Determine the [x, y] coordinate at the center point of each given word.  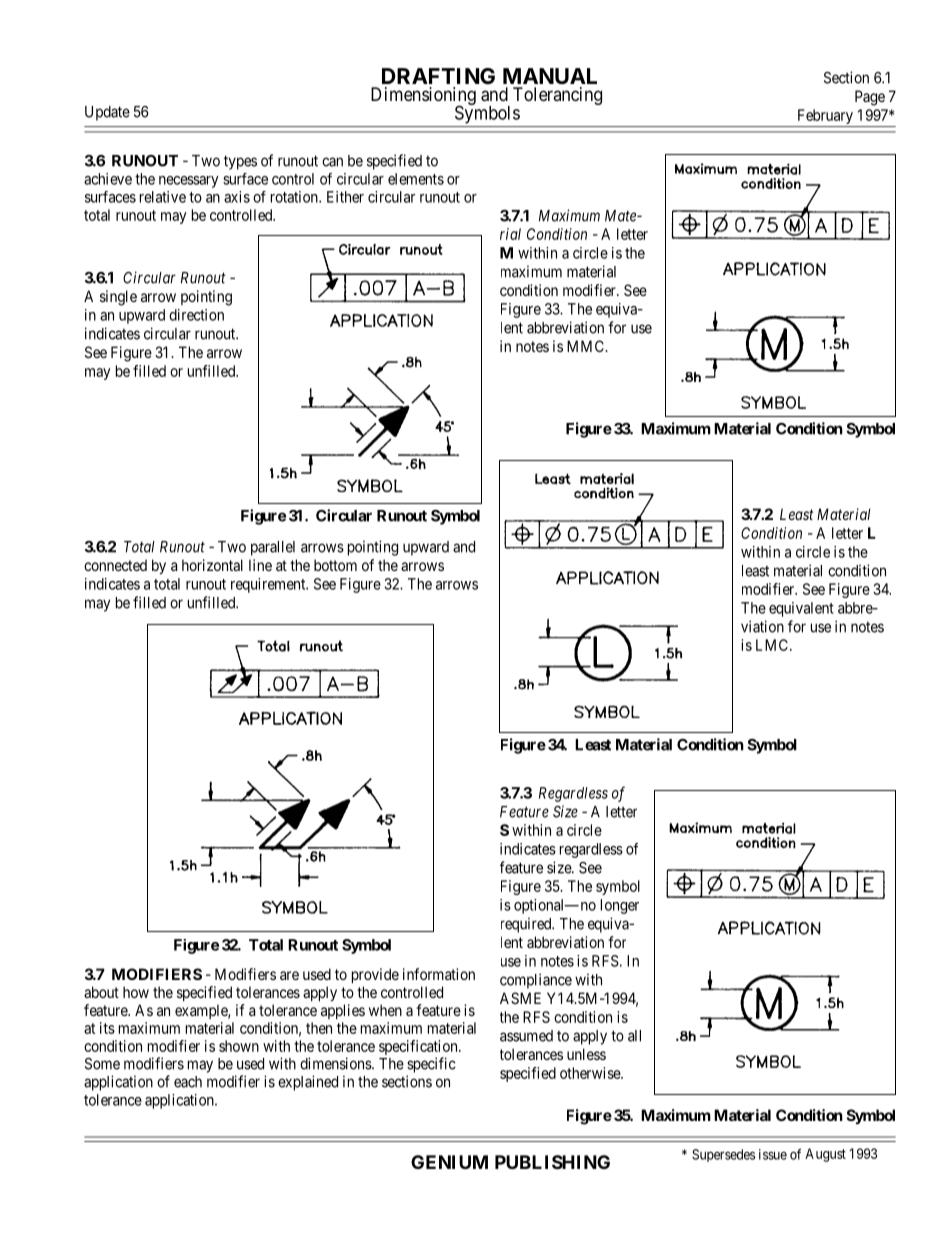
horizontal [212, 565]
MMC [586, 346]
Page [870, 98]
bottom [335, 565]
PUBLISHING [552, 1162]
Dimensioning [423, 97]
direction [196, 315]
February [825, 118]
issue [773, 1154]
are [289, 975]
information [439, 974]
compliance [536, 981]
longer [620, 906]
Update [107, 113]
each [188, 1082]
